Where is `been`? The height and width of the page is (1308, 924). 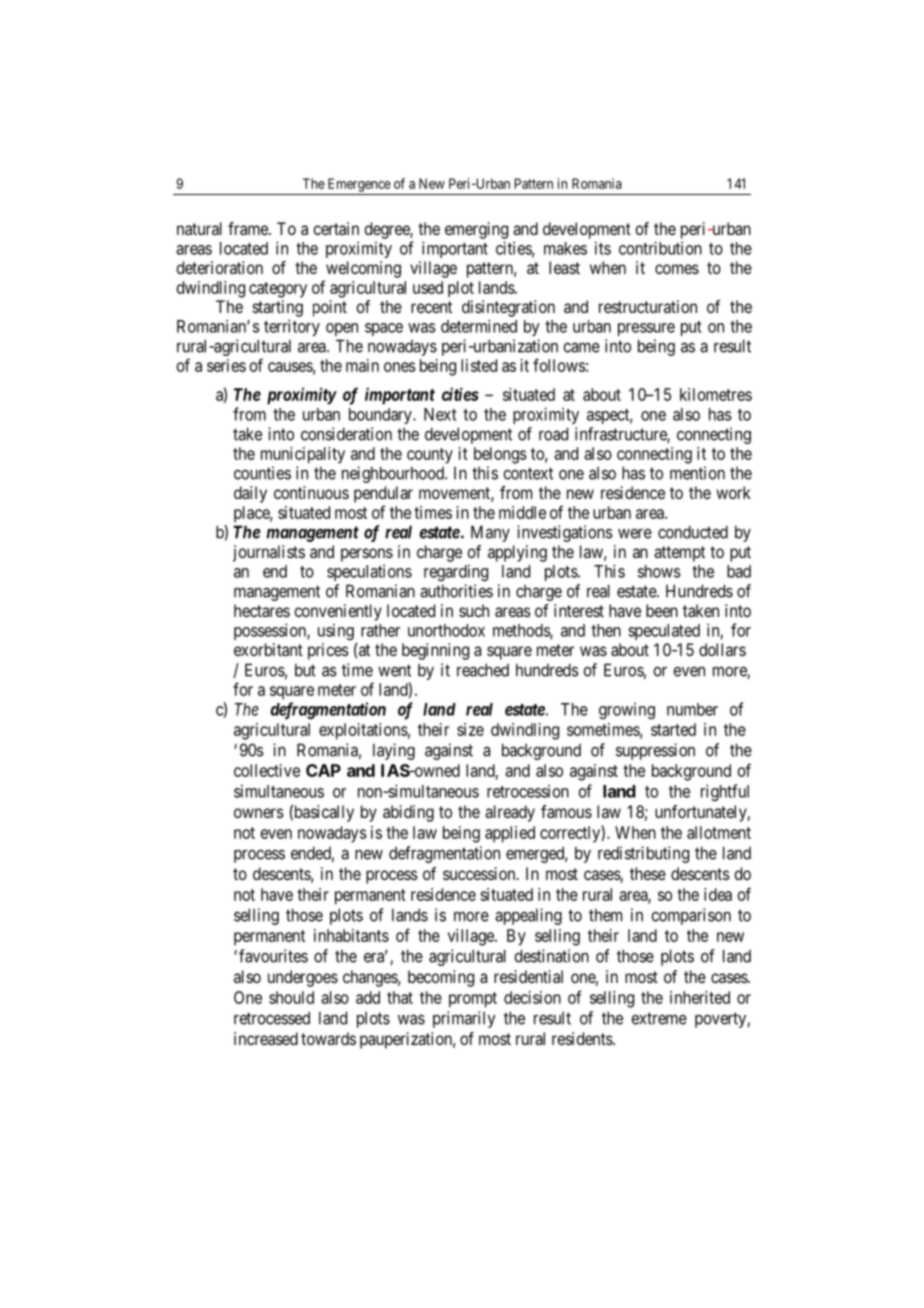 been is located at coordinates (662, 610).
